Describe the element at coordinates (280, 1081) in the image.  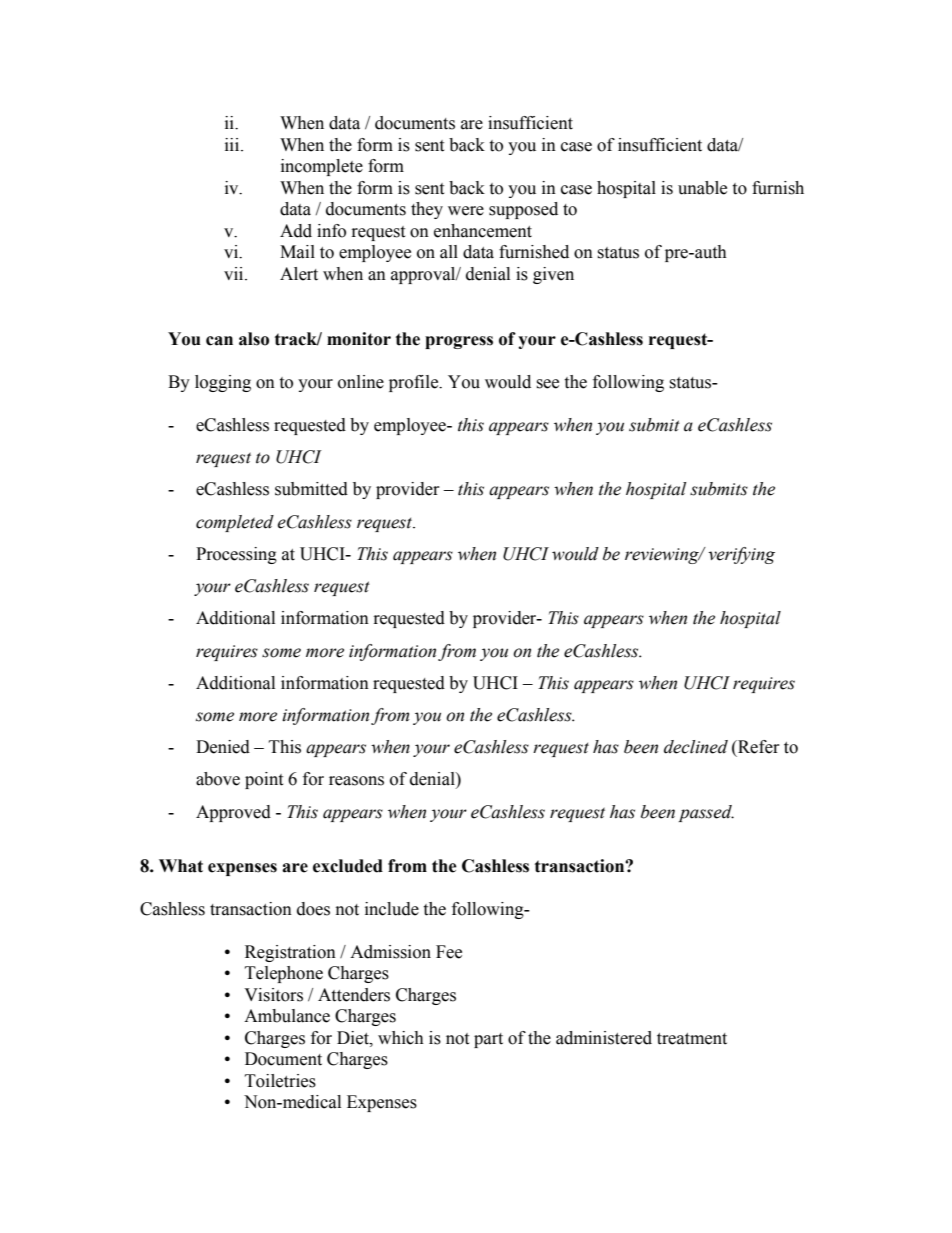
I see `Toiletries` at that location.
